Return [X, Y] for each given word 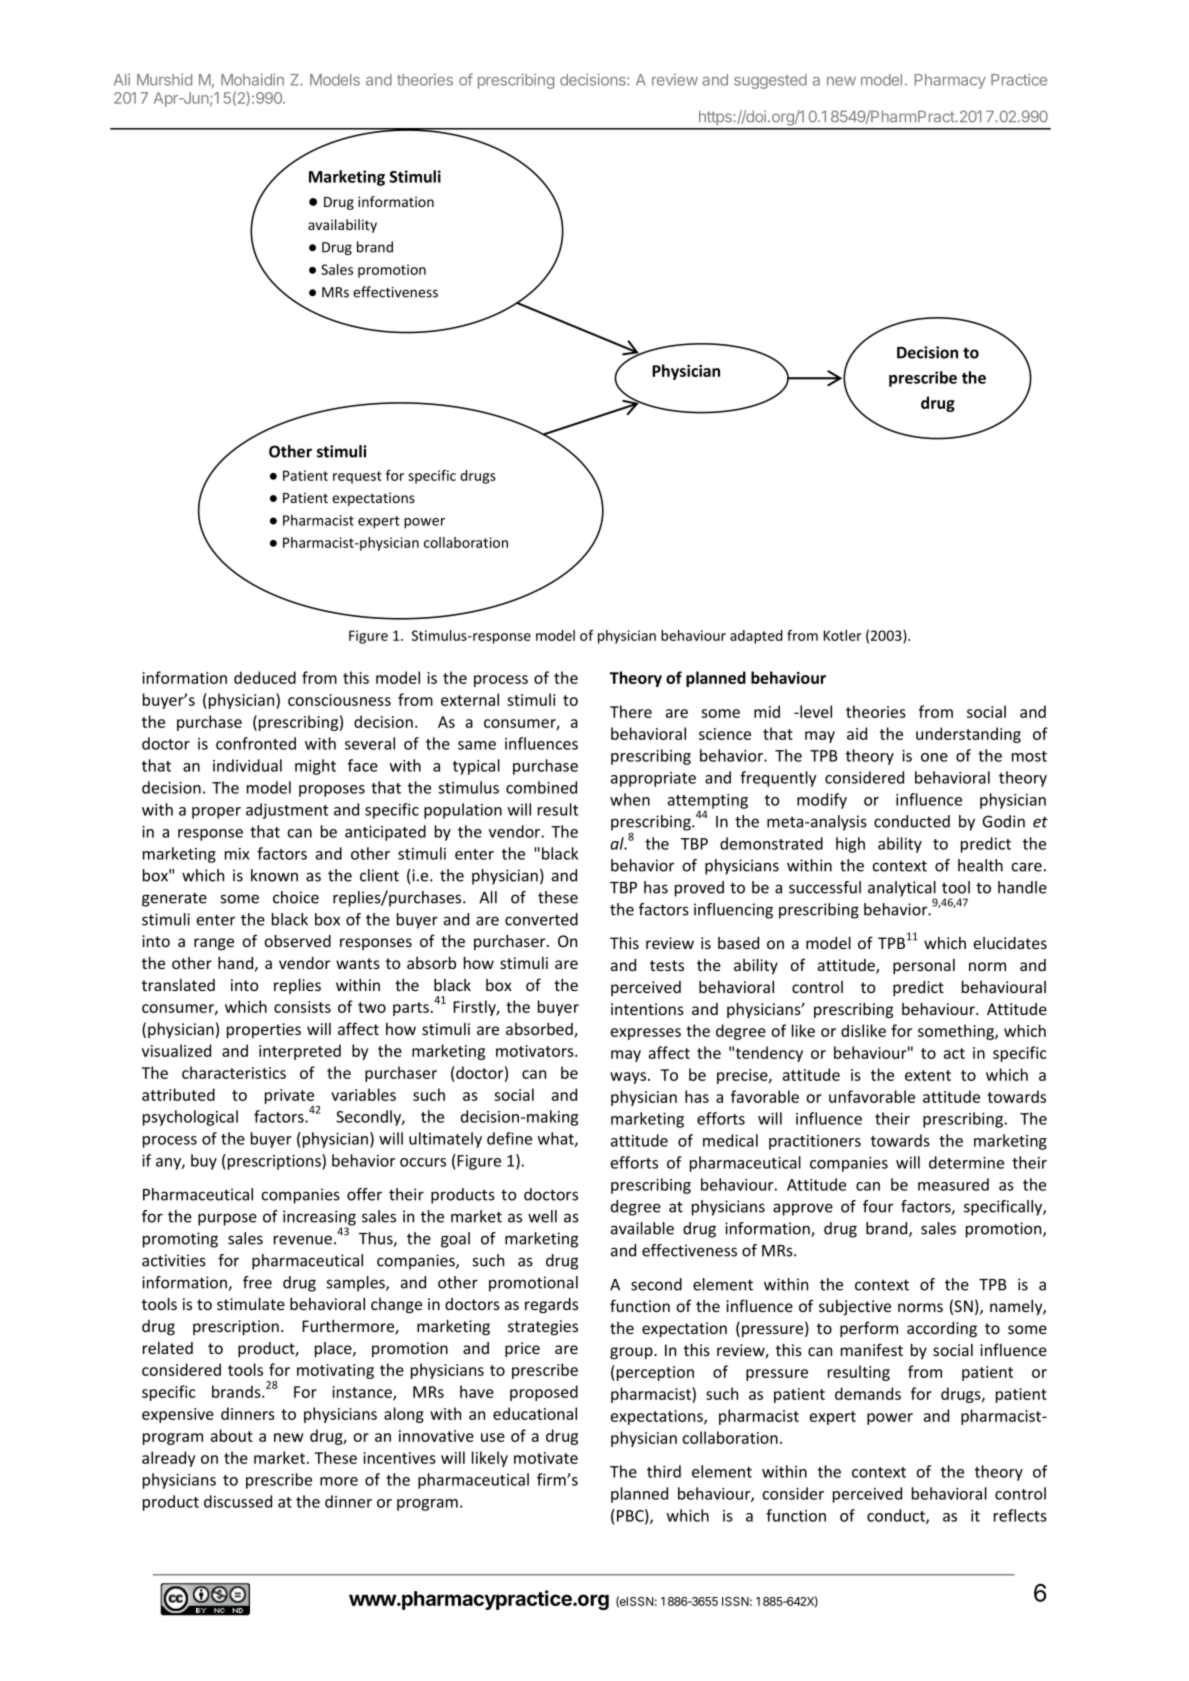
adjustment [287, 811]
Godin [1004, 821]
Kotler [842, 635]
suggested [770, 81]
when [630, 799]
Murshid [164, 80]
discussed [238, 1501]
